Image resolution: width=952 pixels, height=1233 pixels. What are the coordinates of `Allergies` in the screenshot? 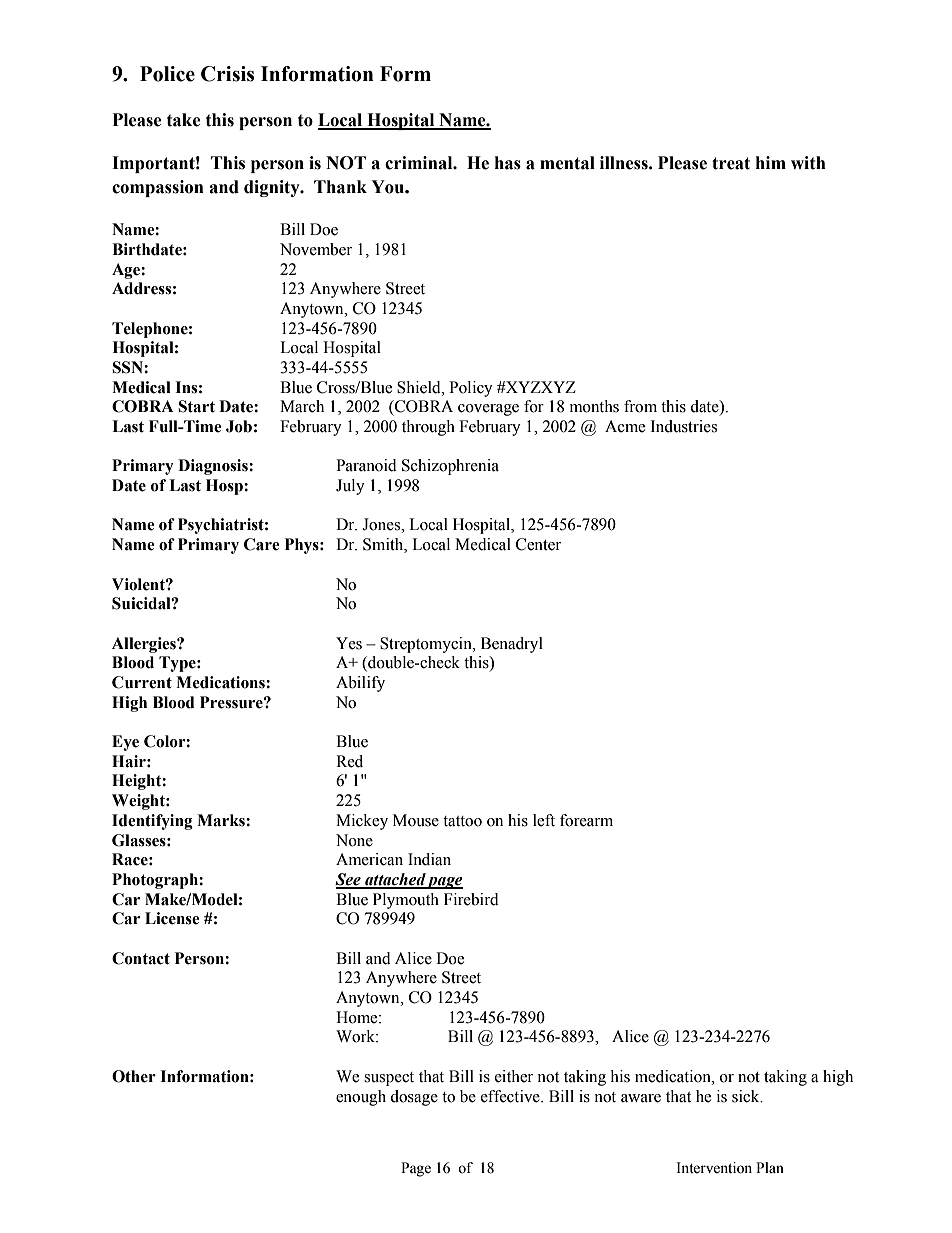 It's located at (145, 645).
